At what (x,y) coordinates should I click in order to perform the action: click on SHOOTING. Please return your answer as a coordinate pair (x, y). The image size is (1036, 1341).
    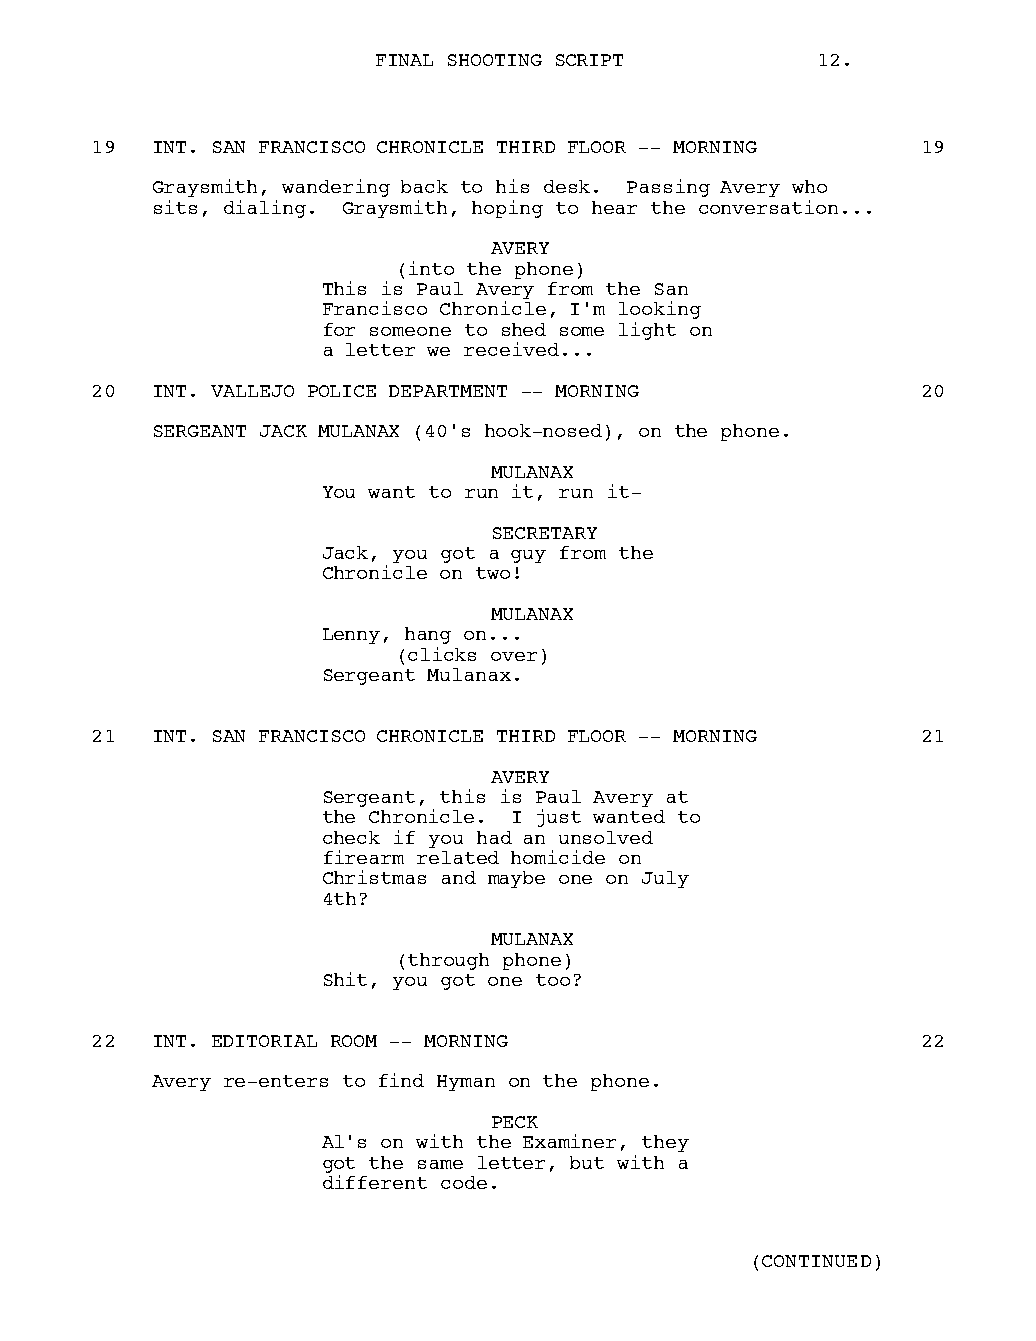
    Looking at the image, I should click on (495, 60).
